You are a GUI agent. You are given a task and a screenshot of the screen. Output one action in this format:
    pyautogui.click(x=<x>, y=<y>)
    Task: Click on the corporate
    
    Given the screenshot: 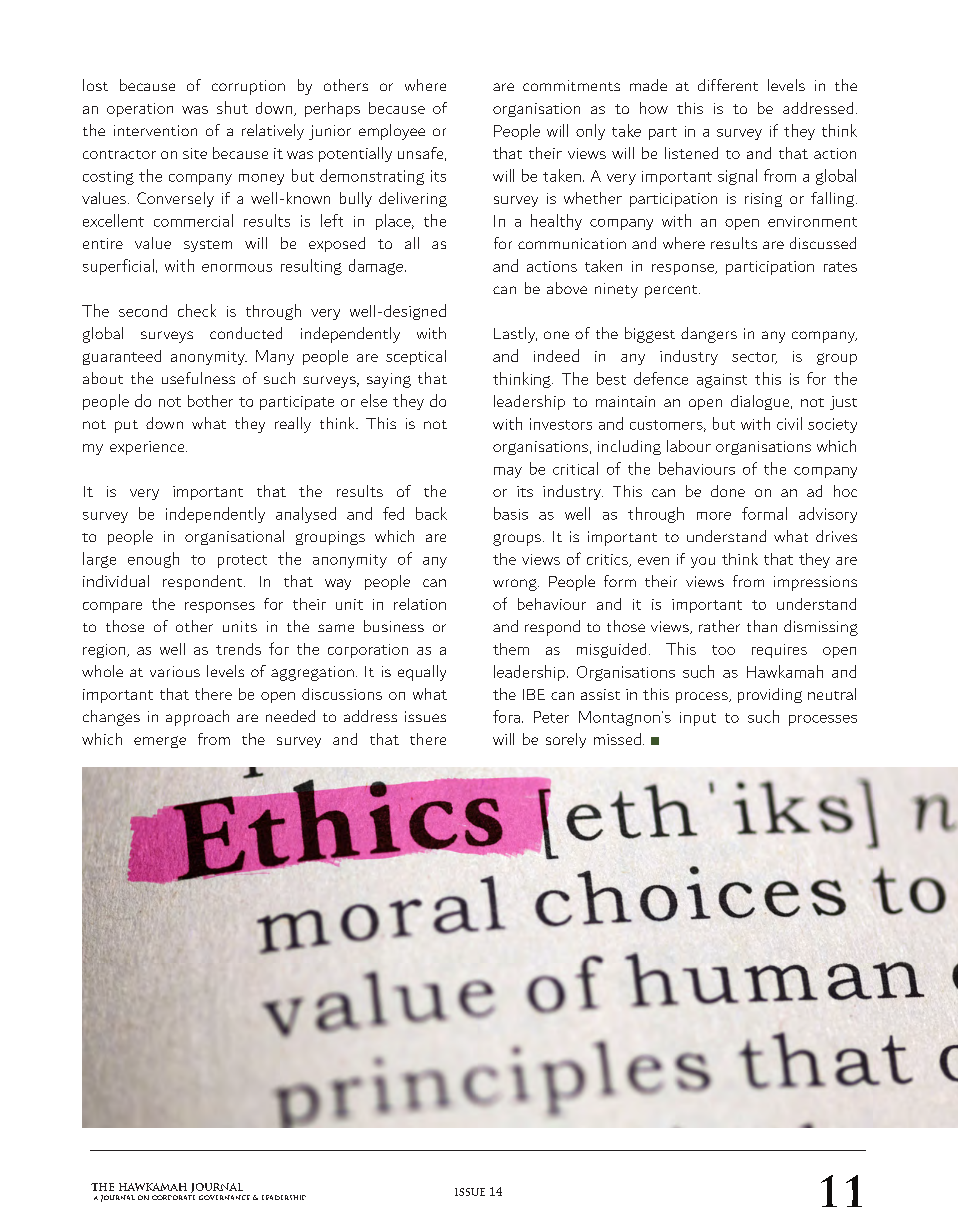 What is the action you would take?
    pyautogui.click(x=173, y=1197)
